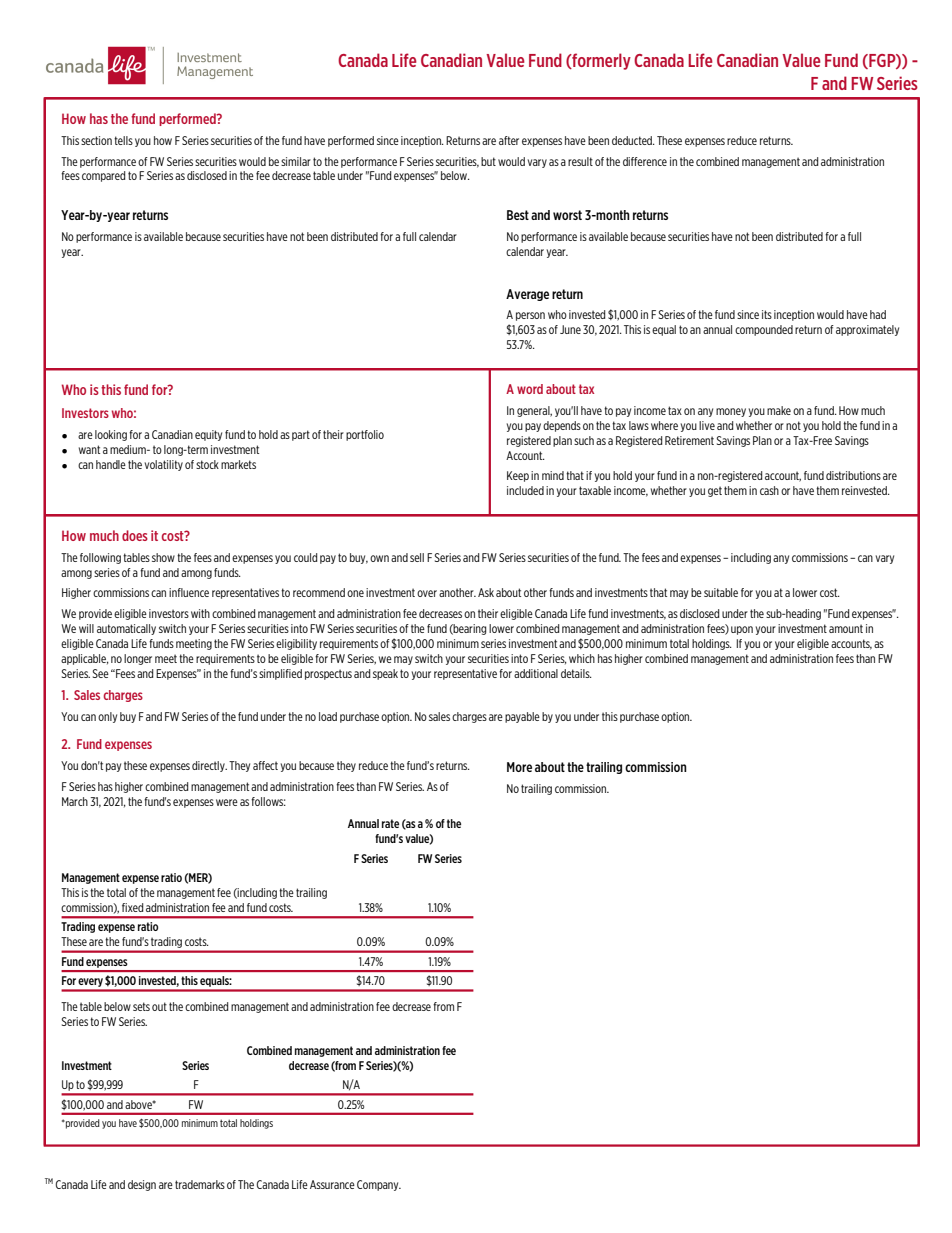 Image resolution: width=952 pixels, height=1233 pixels. Describe the element at coordinates (764, 330) in the image. I see `compounded` at that location.
